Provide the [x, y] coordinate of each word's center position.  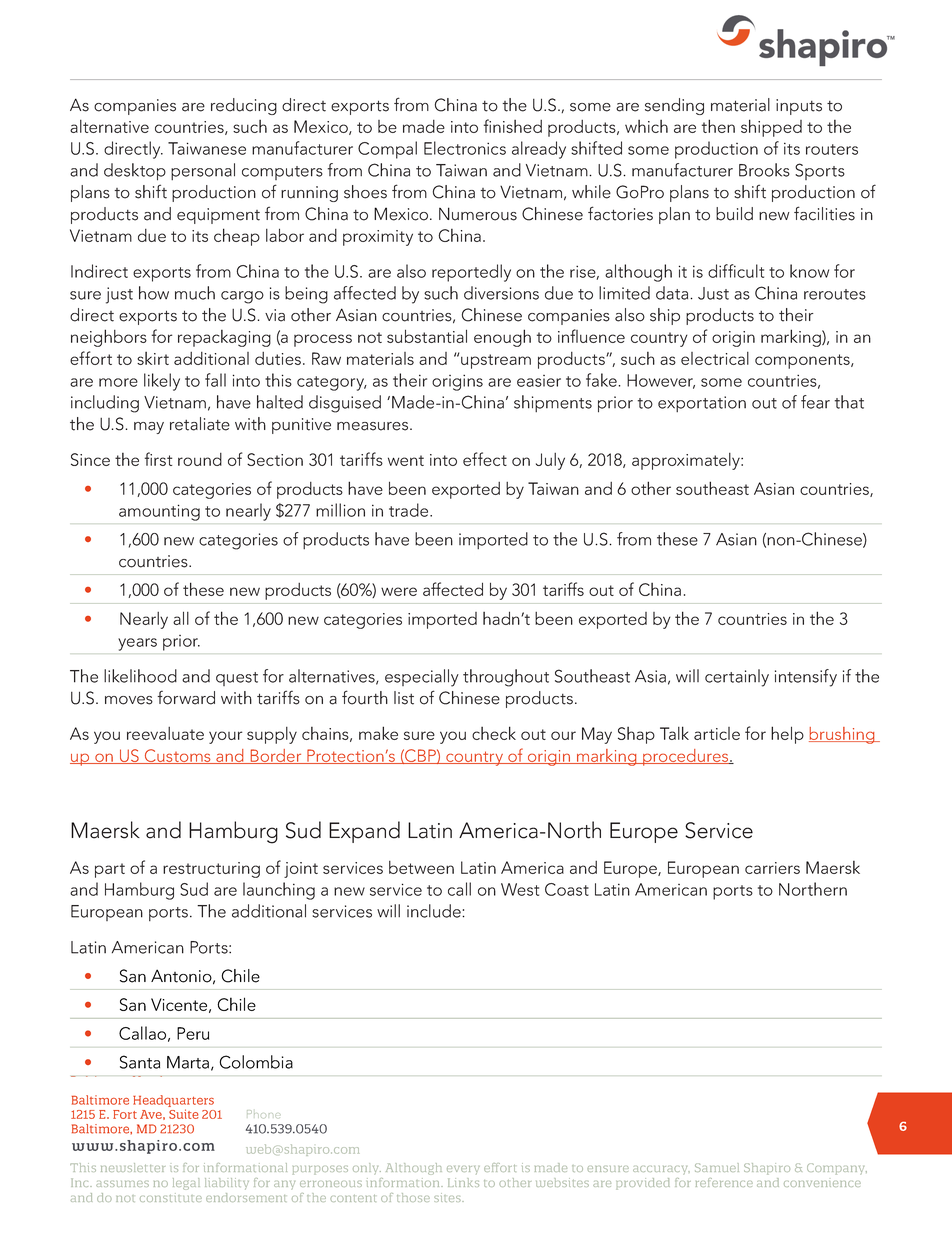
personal [203, 171]
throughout [506, 678]
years [137, 644]
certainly [737, 678]
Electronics [465, 148]
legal [186, 1184]
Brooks [764, 170]
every [463, 1170]
